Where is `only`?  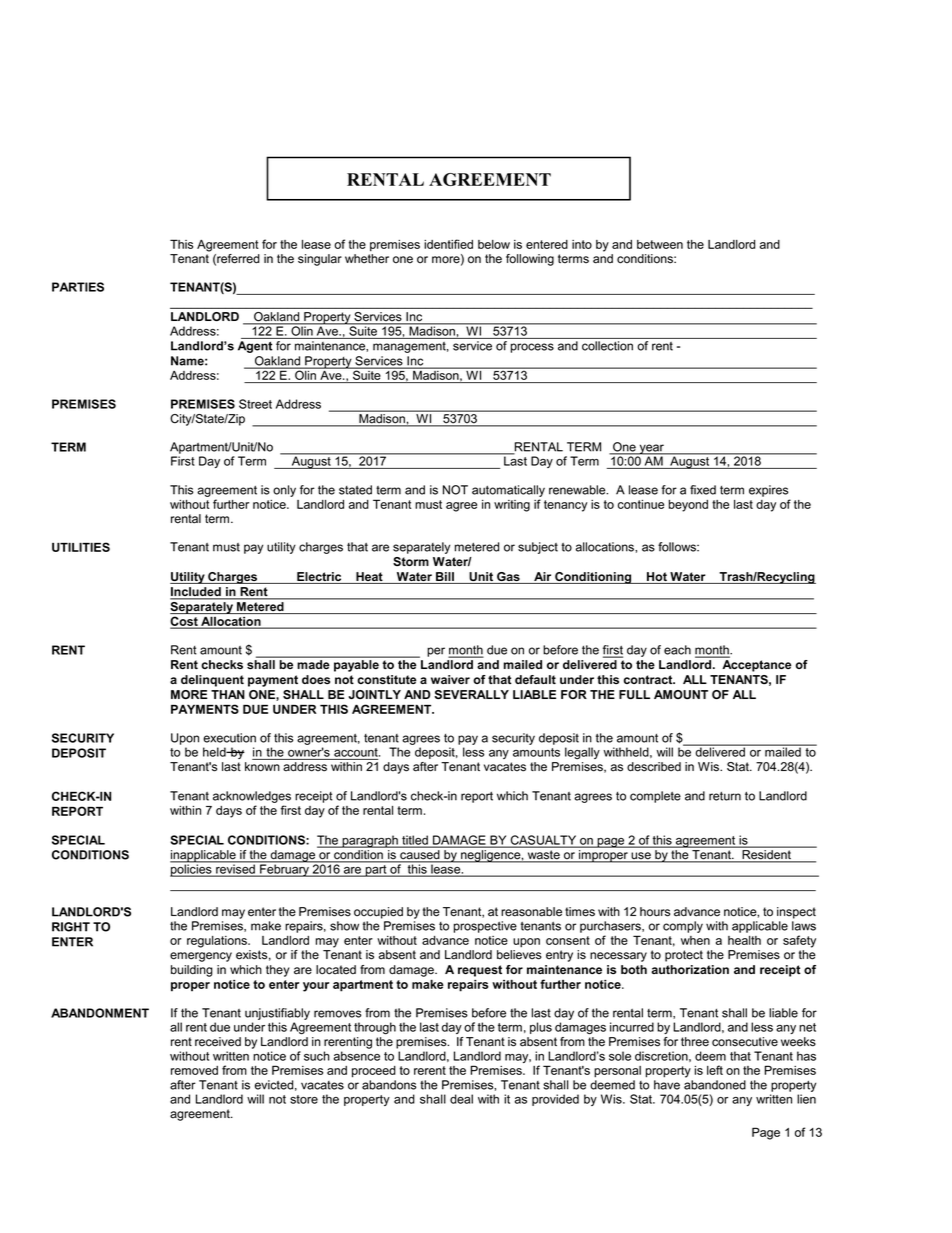 only is located at coordinates (284, 491).
